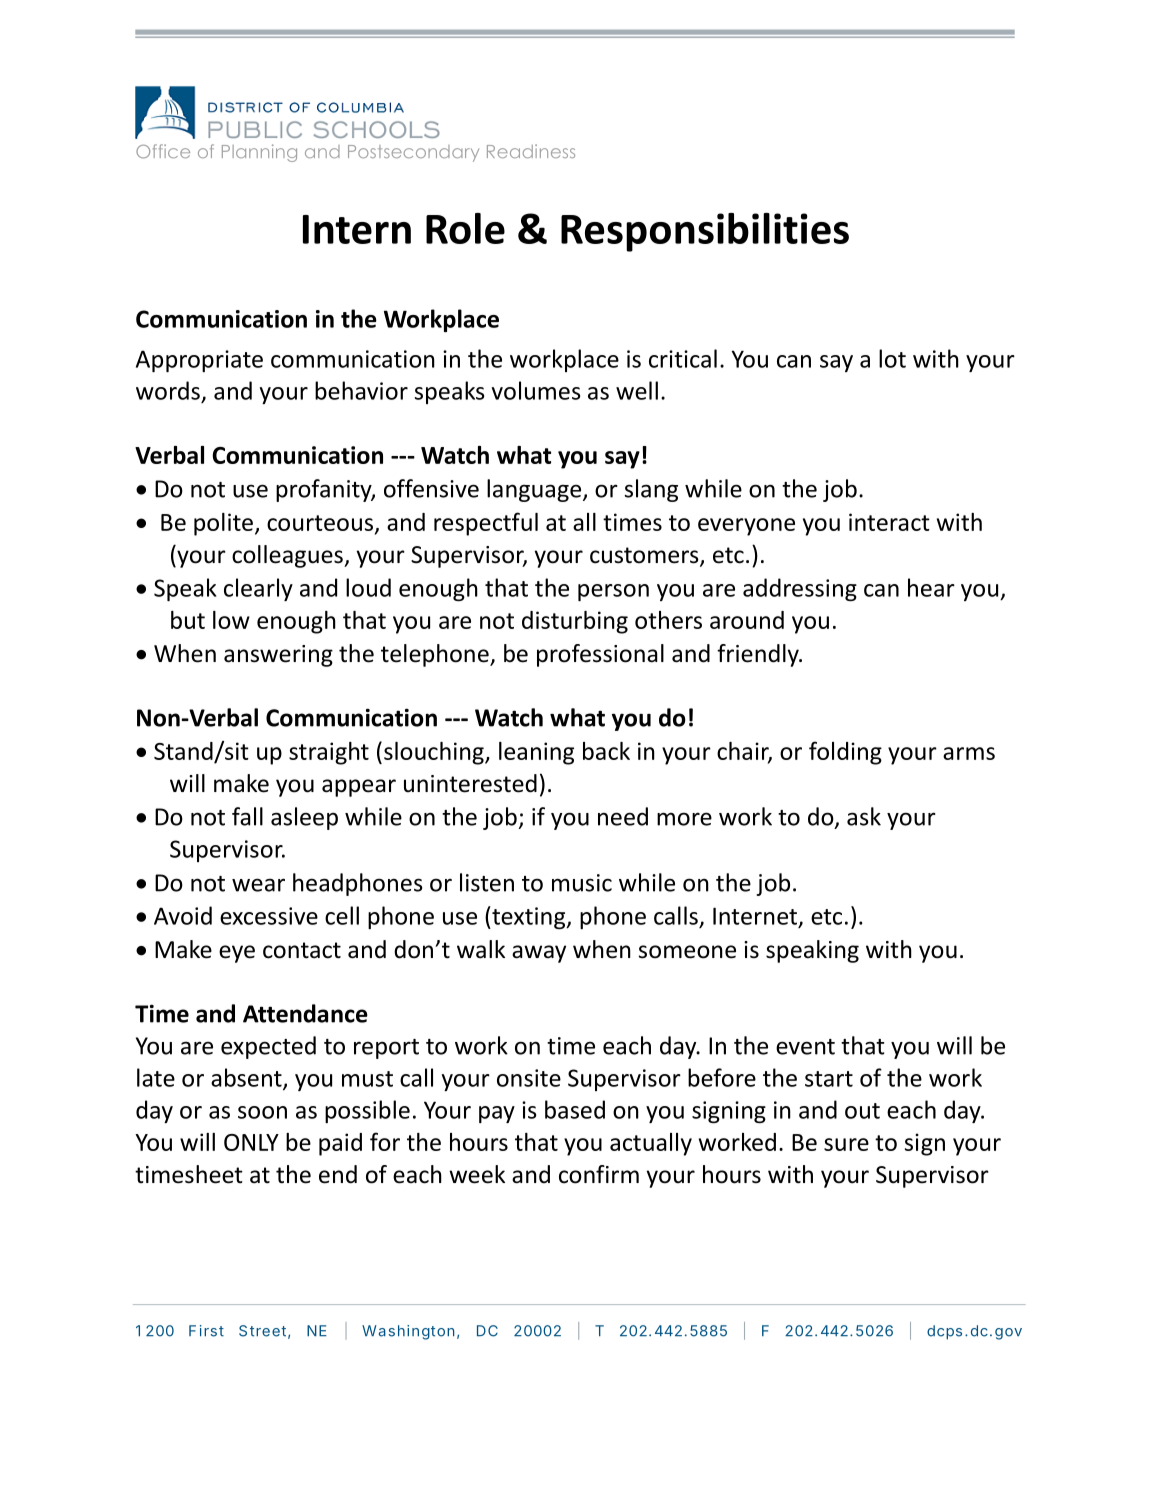 The image size is (1150, 1488). I want to click on music, so click(582, 883).
